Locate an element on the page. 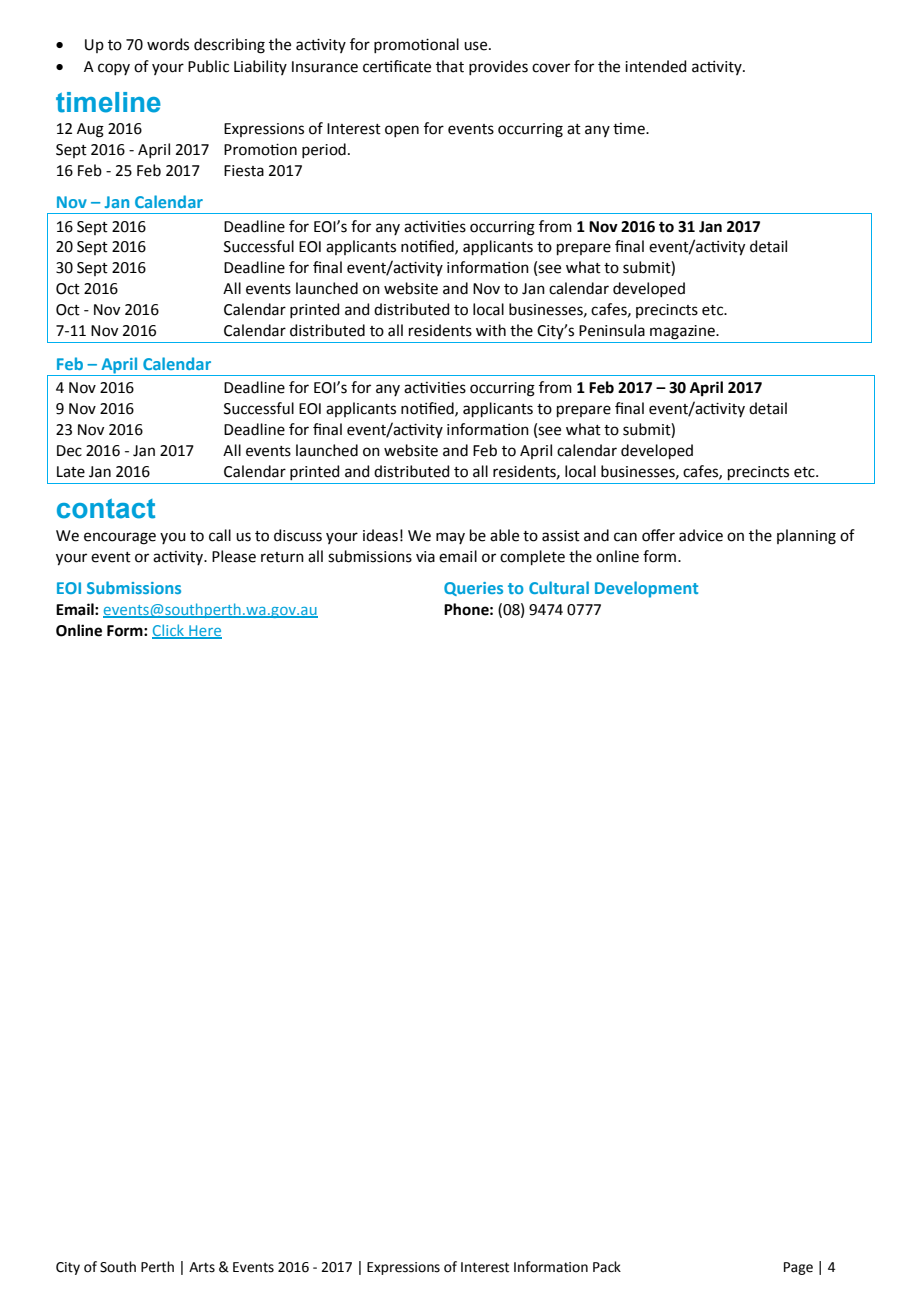  Queries is located at coordinates (473, 589).
